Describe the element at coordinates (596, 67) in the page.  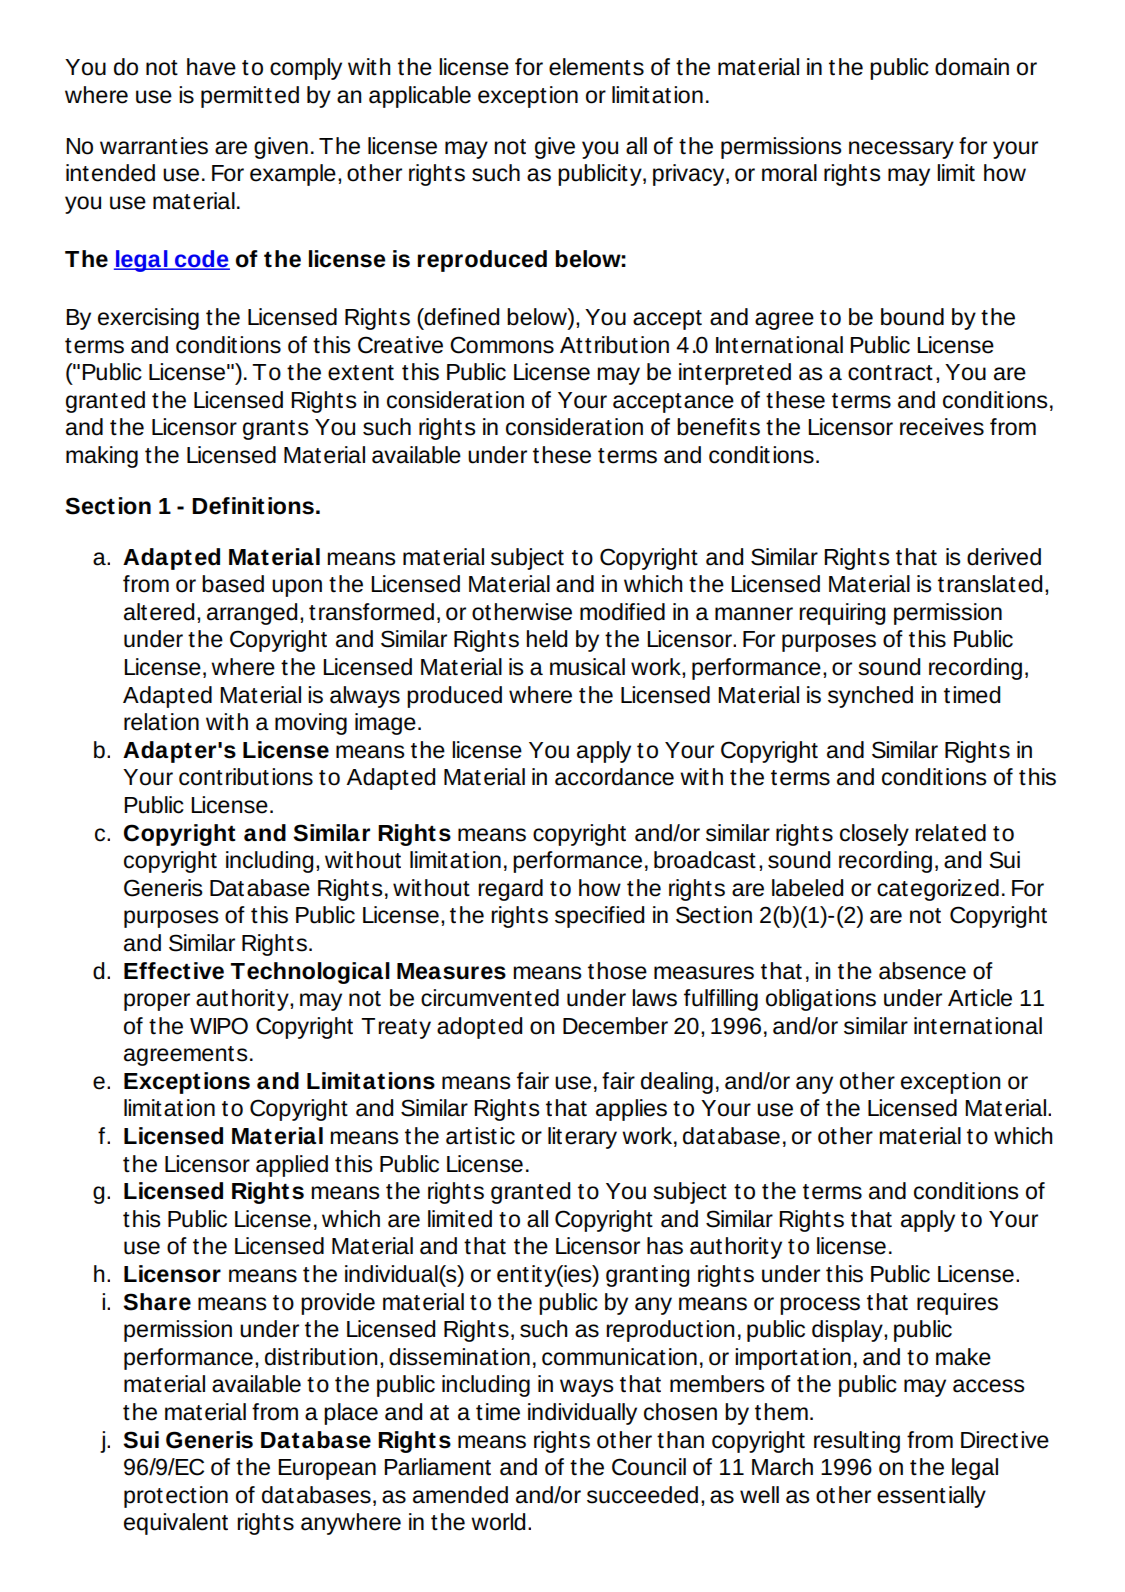
I see `elements` at that location.
